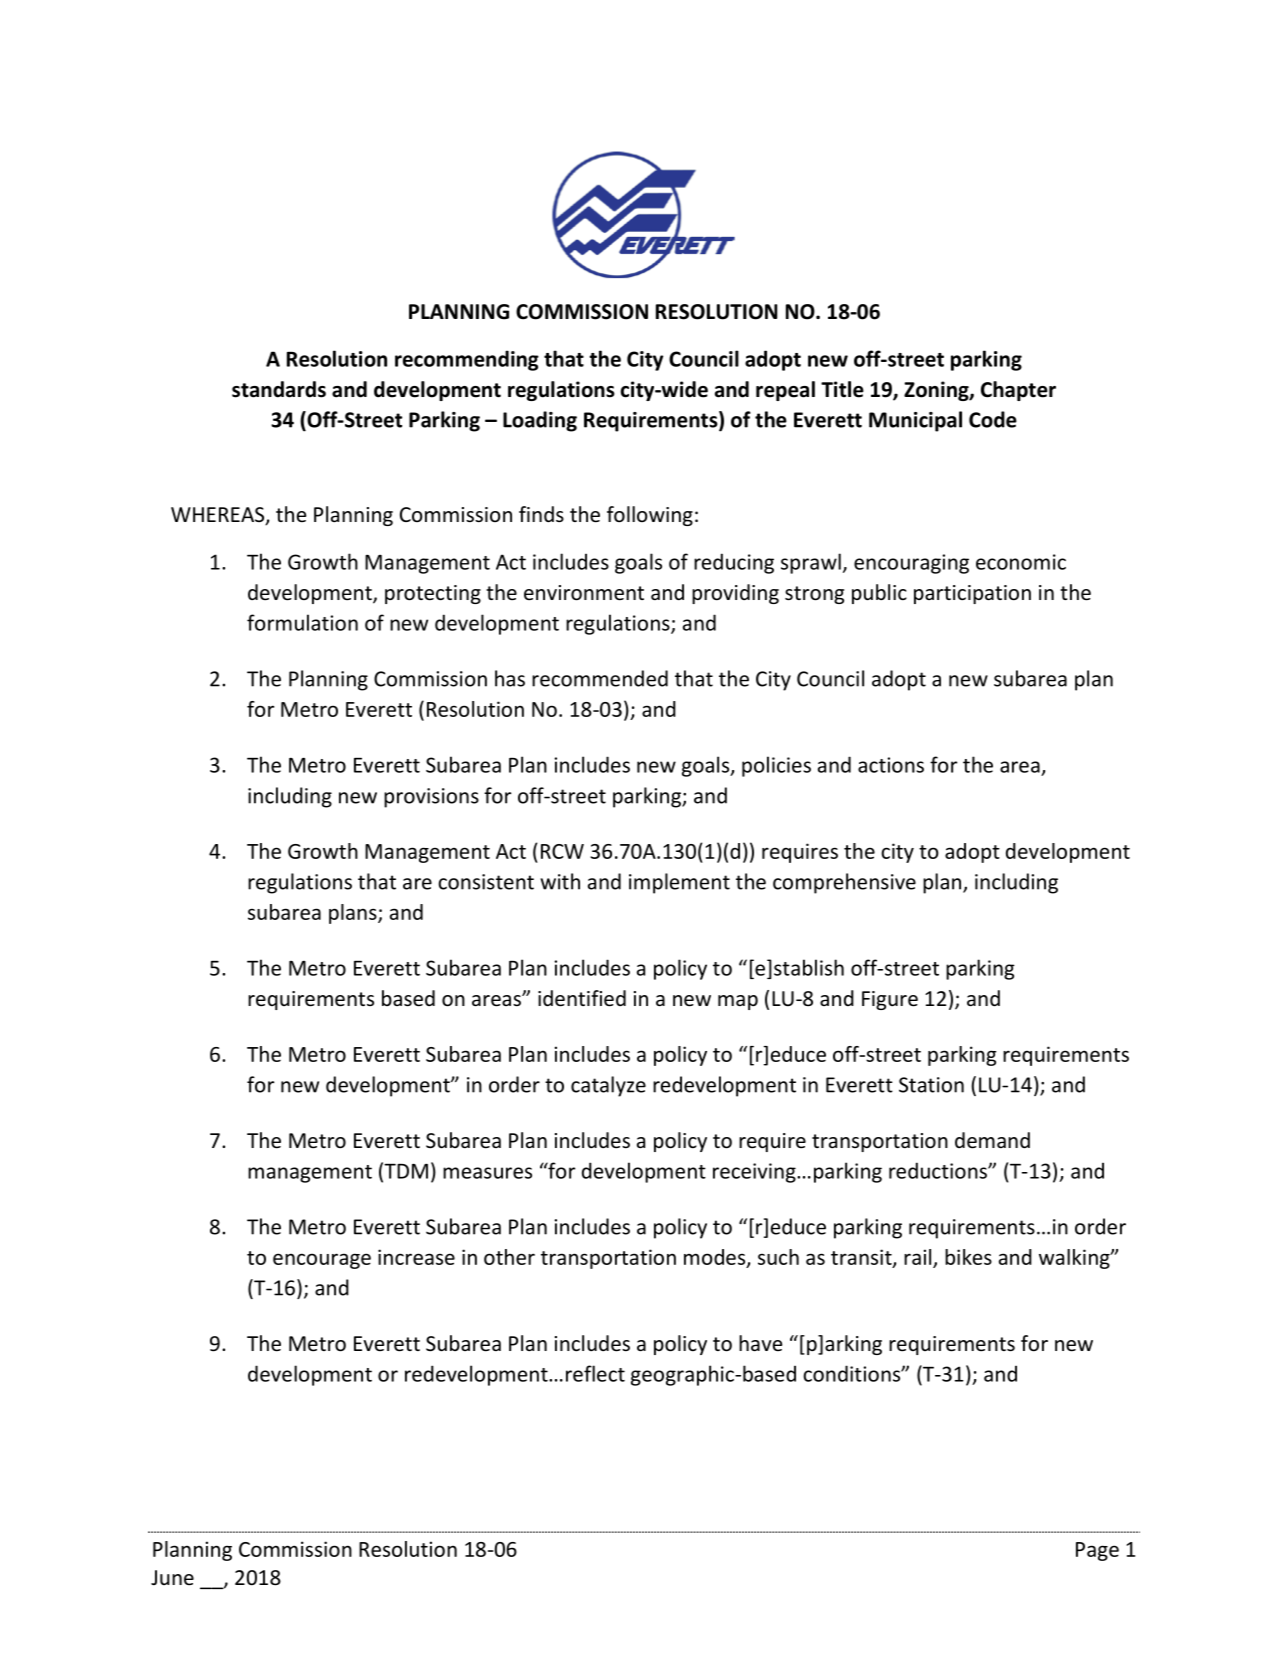 Image resolution: width=1288 pixels, height=1667 pixels. I want to click on bikes, so click(968, 1257).
